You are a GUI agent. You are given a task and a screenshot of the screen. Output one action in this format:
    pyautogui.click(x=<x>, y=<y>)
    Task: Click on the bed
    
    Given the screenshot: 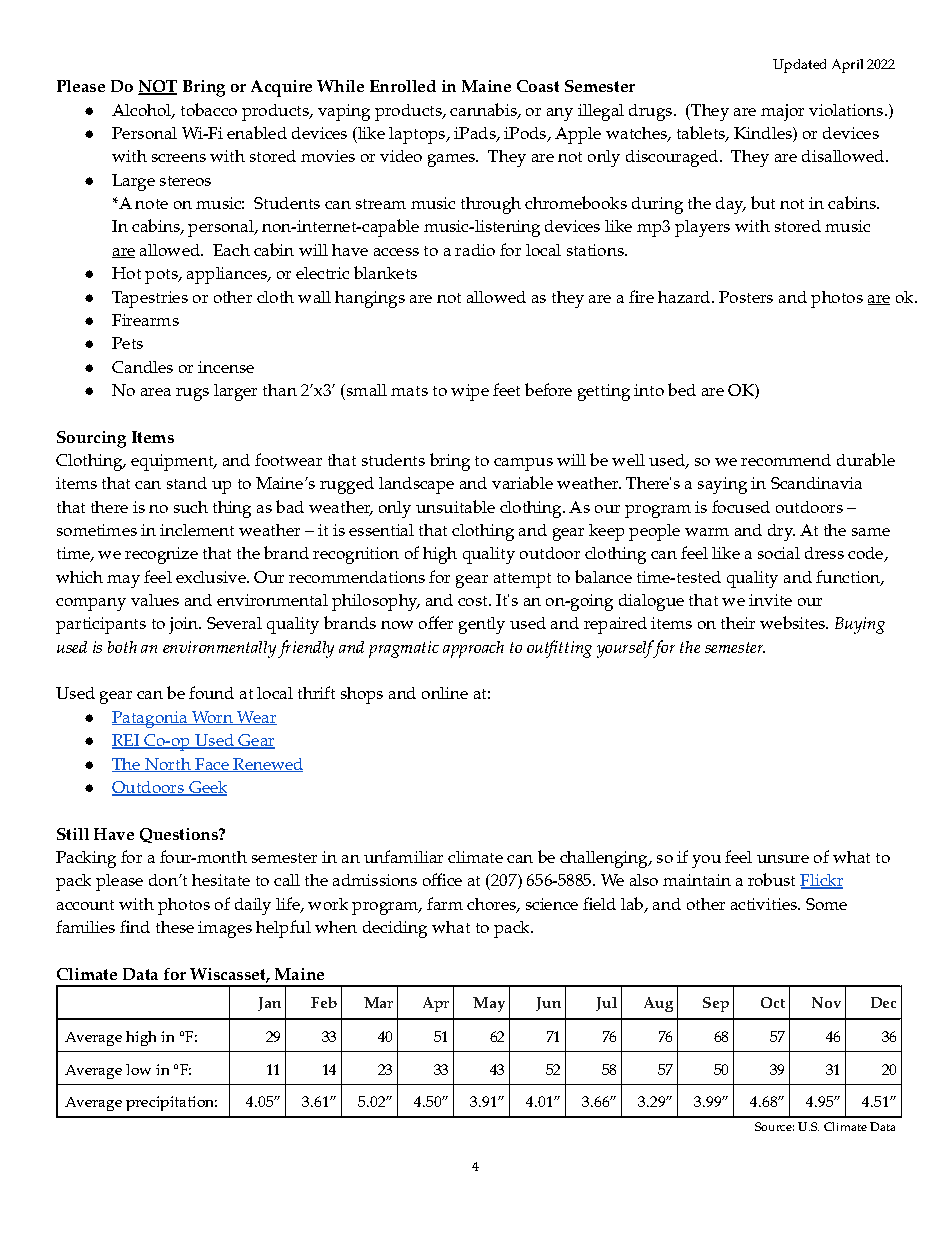 What is the action you would take?
    pyautogui.click(x=682, y=389)
